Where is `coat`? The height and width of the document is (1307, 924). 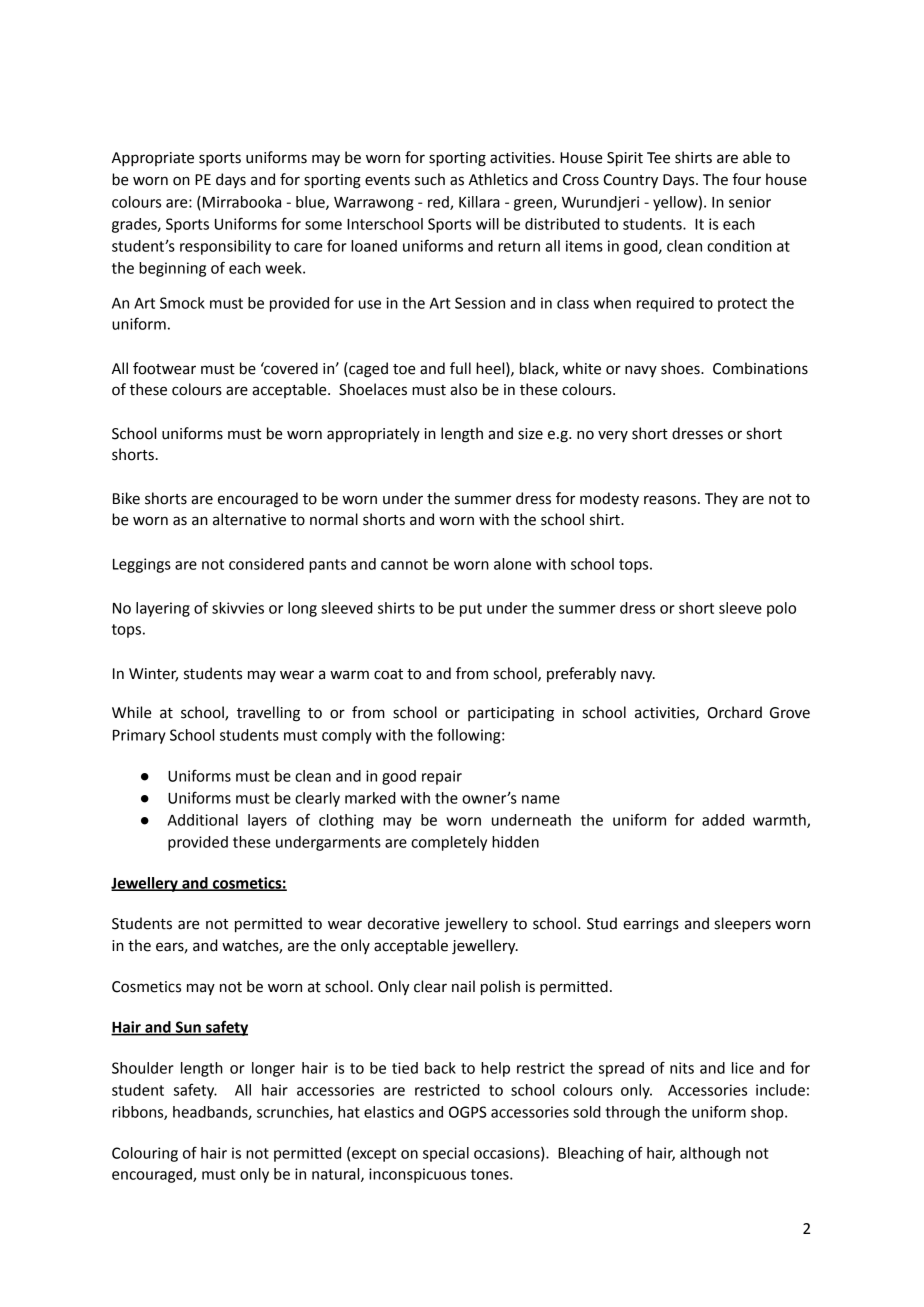 coat is located at coordinates (388, 674).
